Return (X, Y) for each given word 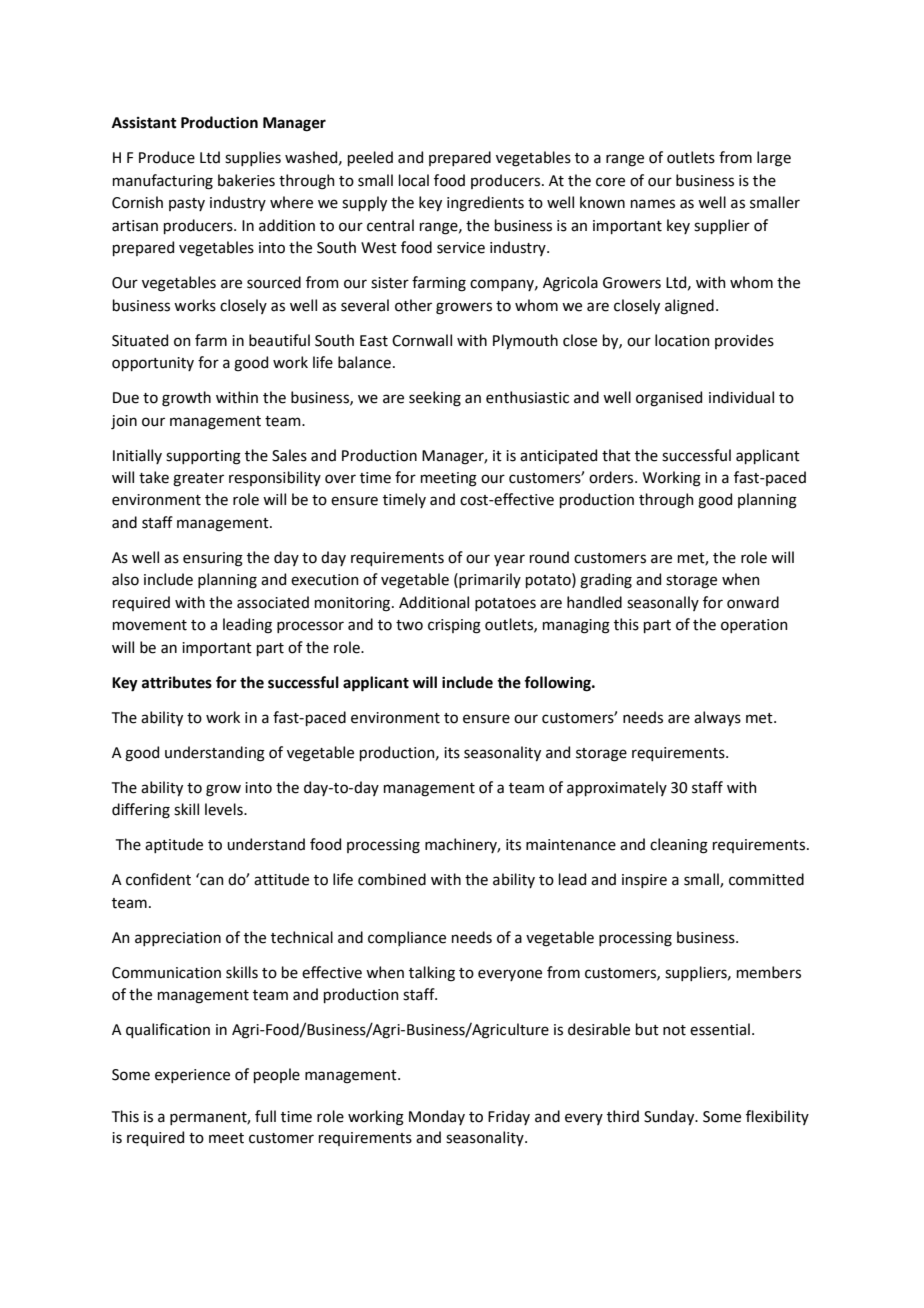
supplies (253, 158)
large (774, 159)
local (414, 180)
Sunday (670, 1117)
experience (192, 1076)
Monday (437, 1117)
